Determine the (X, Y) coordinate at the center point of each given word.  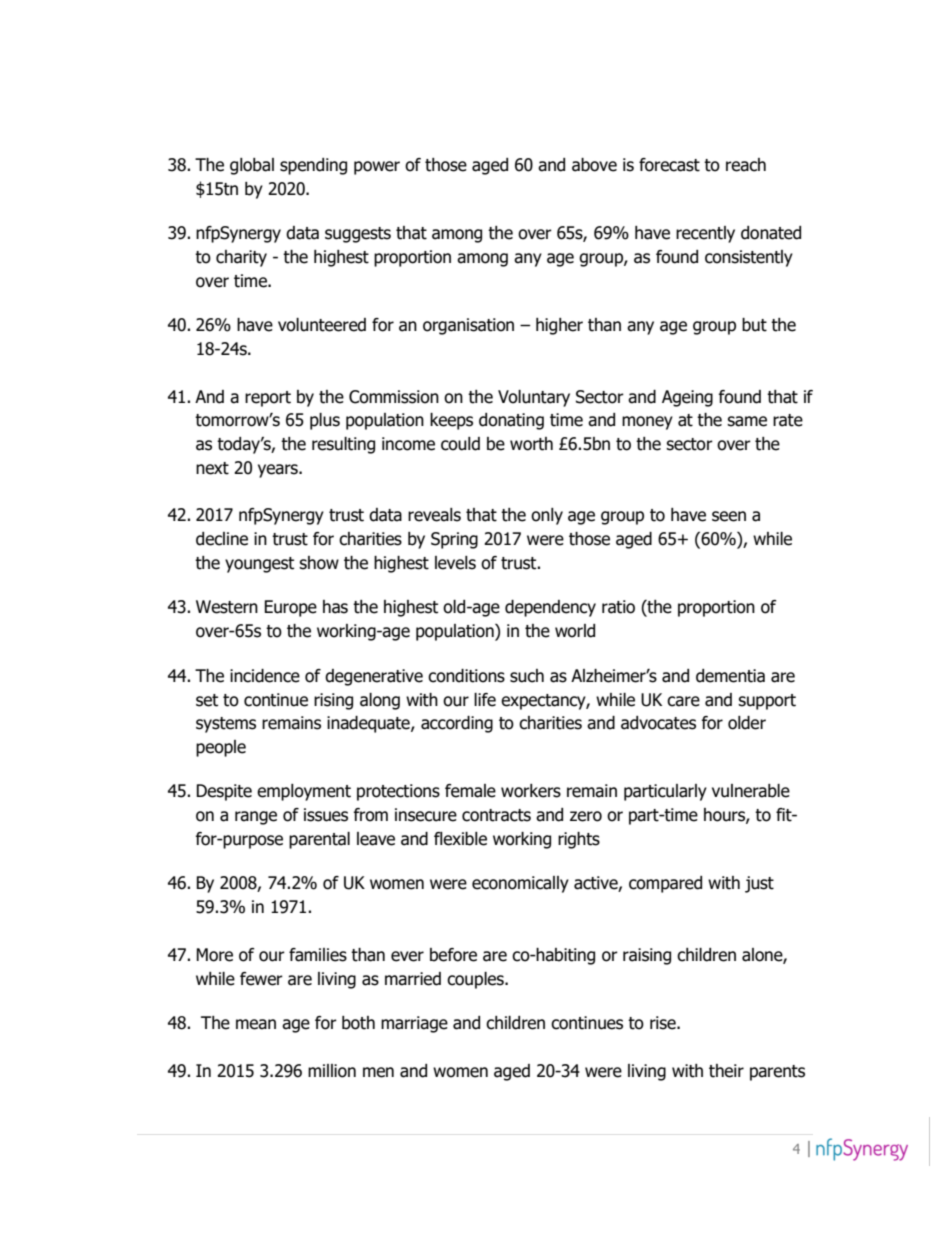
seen (729, 516)
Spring (454, 540)
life (485, 700)
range (256, 818)
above (594, 165)
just (759, 884)
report (268, 399)
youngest (259, 565)
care (683, 701)
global (252, 166)
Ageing (687, 398)
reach (746, 165)
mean (256, 1024)
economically (520, 884)
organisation (468, 326)
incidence (265, 676)
